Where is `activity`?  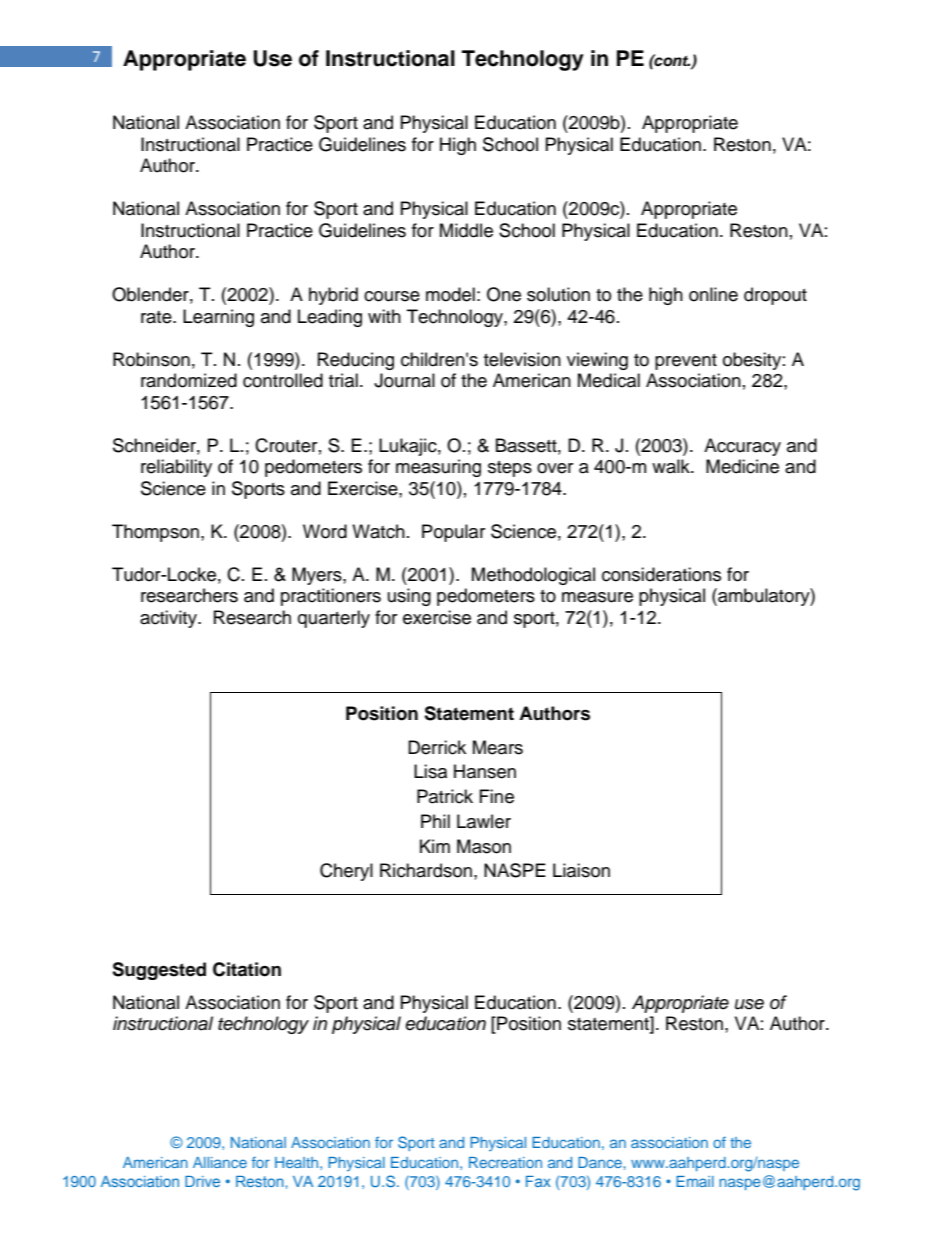
activity is located at coordinates (169, 619).
